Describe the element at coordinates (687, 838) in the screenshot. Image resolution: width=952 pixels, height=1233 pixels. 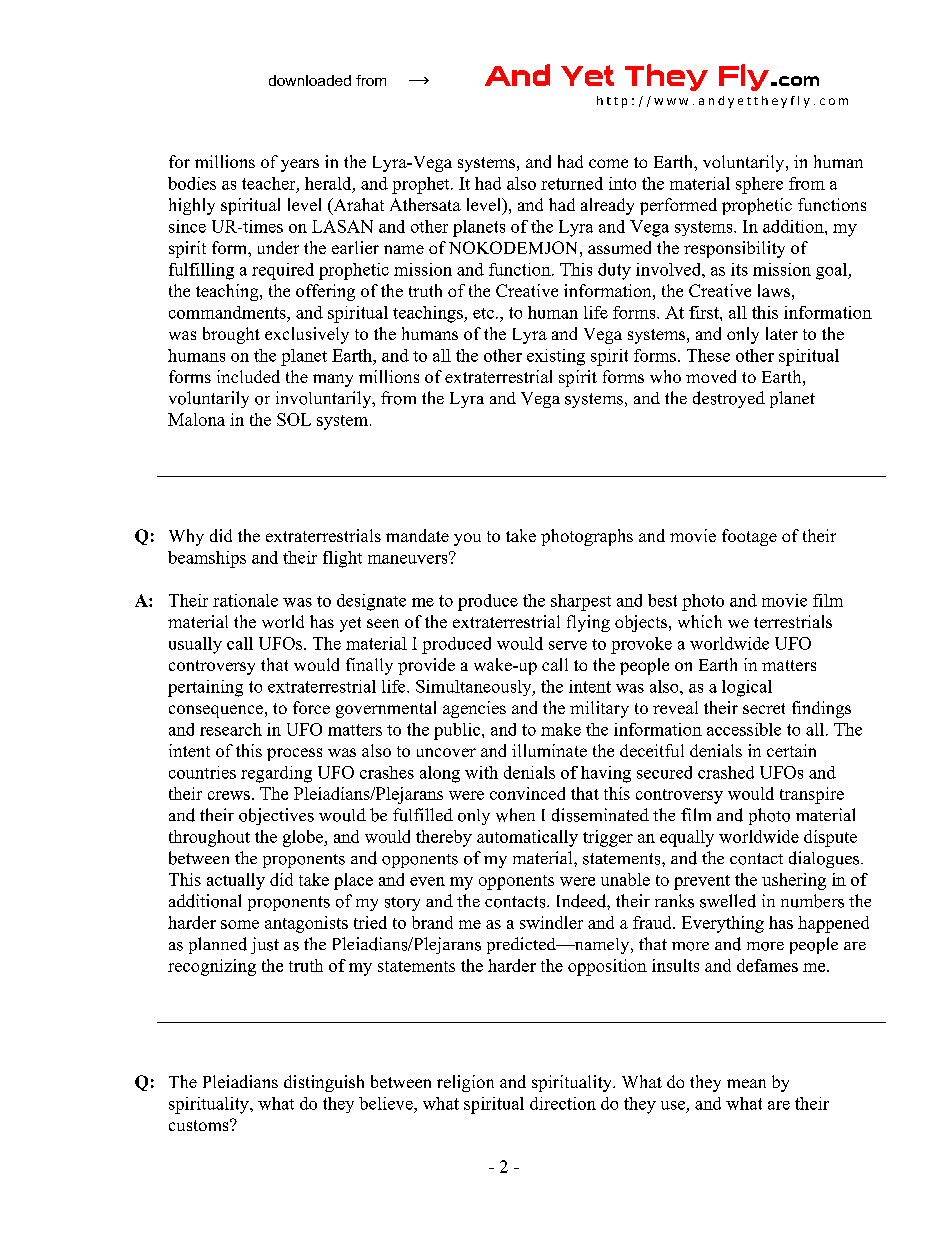
I see `equally` at that location.
